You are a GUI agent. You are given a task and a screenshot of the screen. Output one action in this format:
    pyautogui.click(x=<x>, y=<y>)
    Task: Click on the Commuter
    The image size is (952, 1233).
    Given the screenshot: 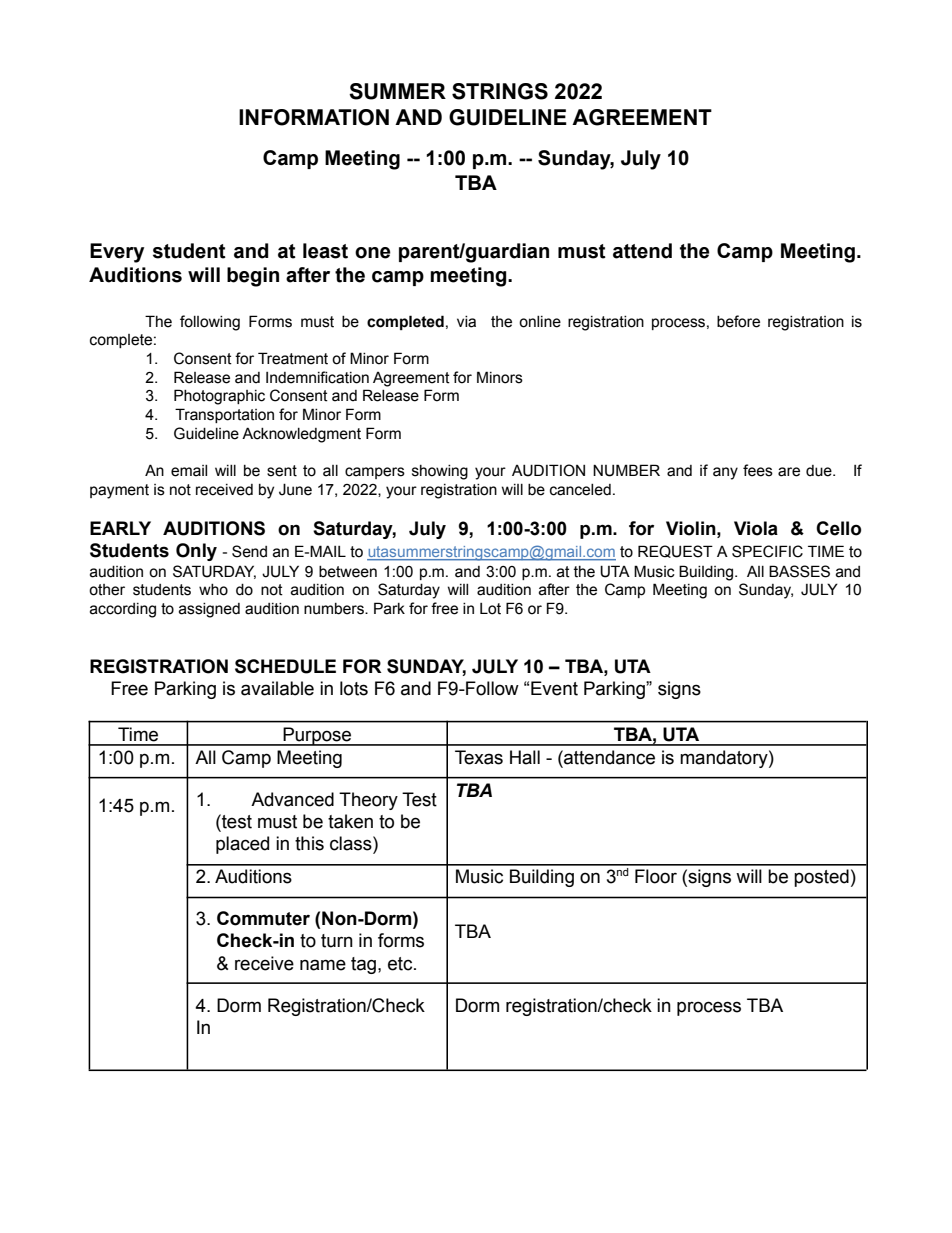 What is the action you would take?
    pyautogui.click(x=263, y=918)
